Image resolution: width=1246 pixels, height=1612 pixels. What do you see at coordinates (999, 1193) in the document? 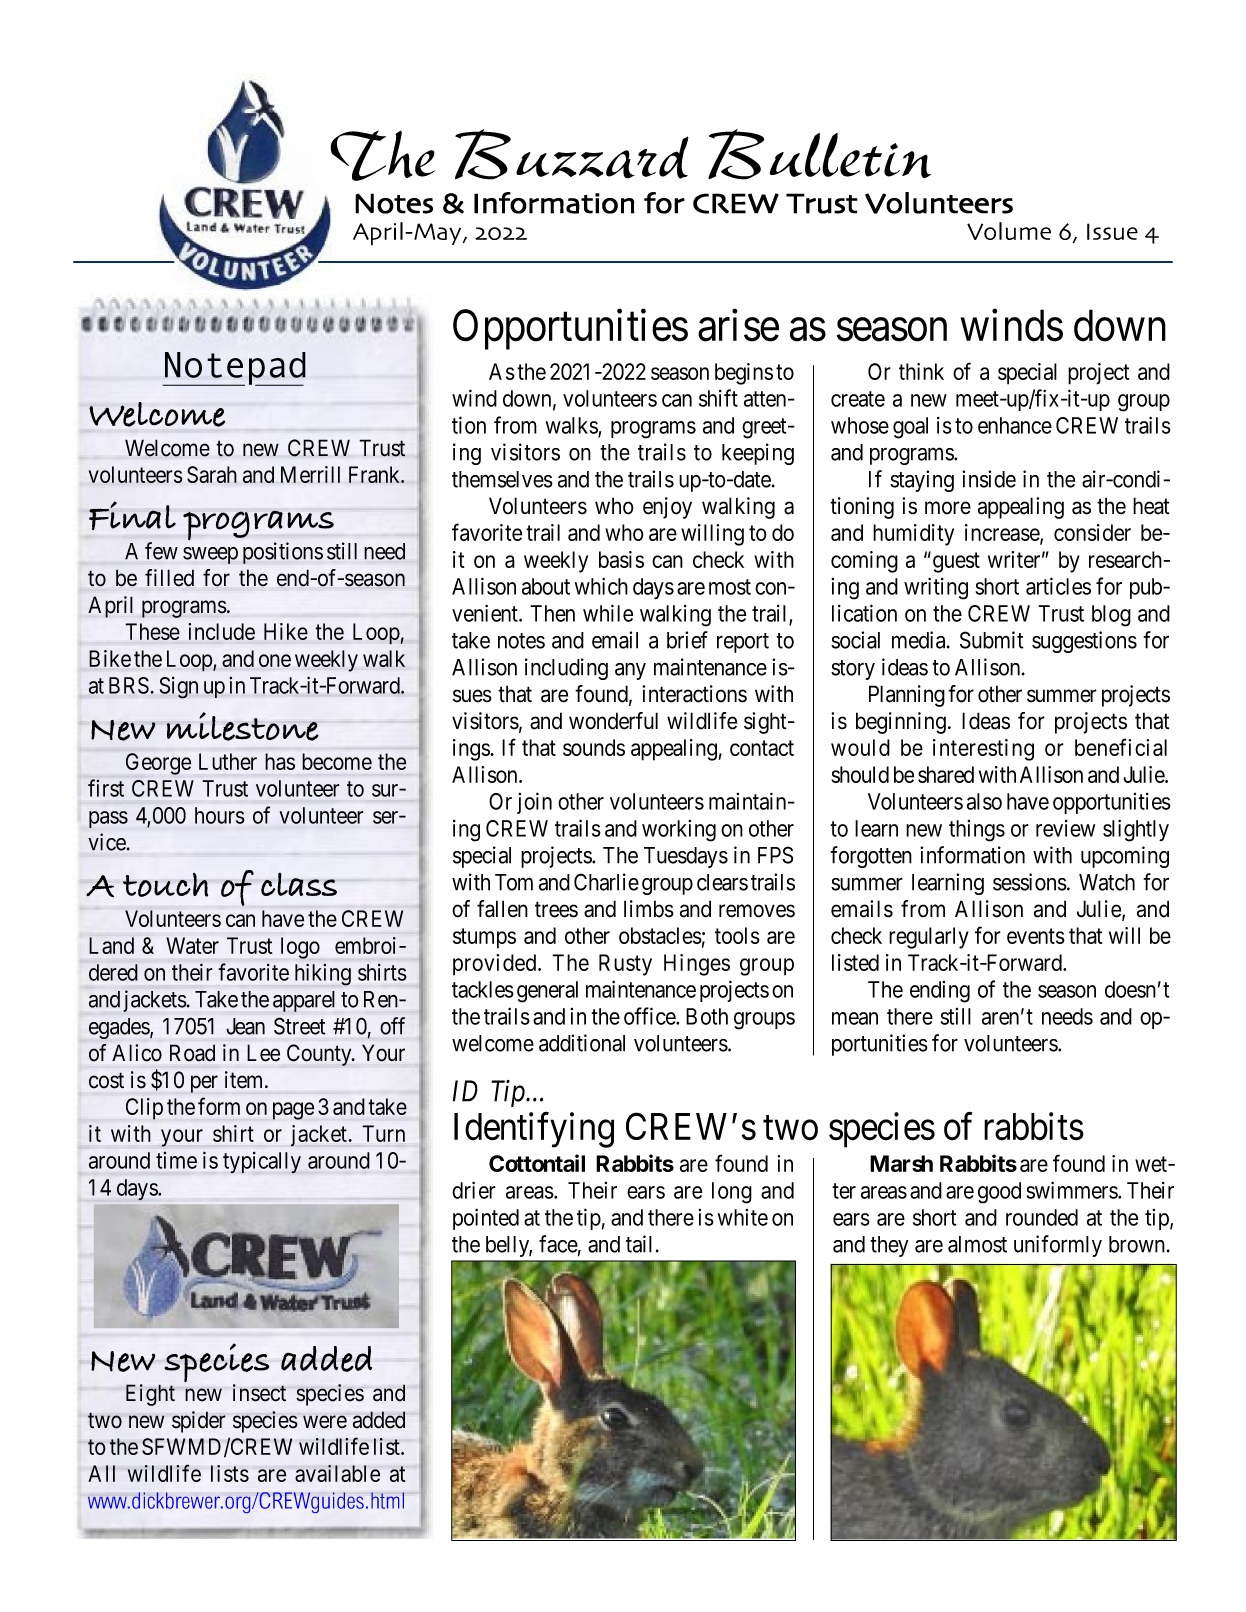
I see `good` at bounding box center [999, 1193].
